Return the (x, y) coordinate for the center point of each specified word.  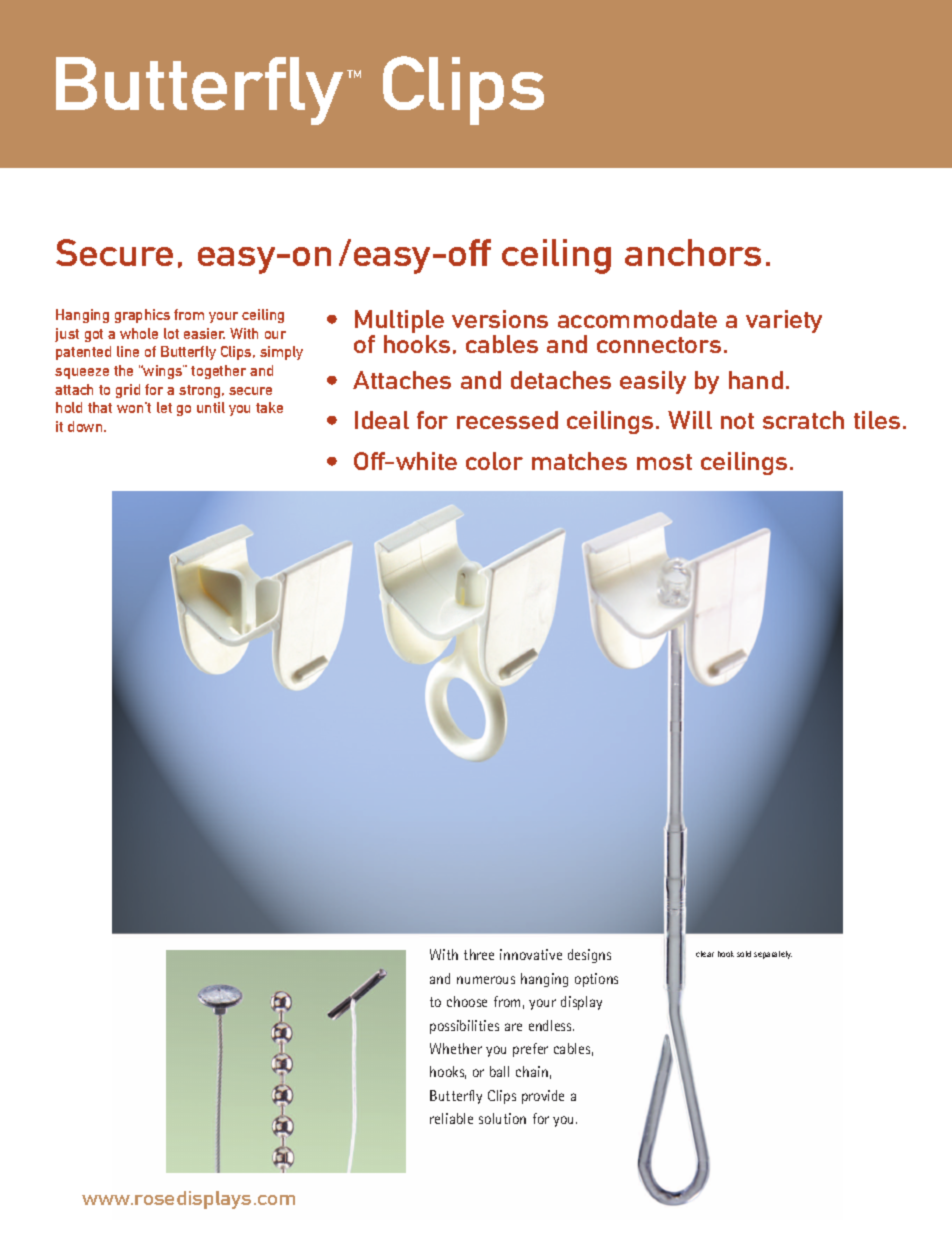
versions (500, 319)
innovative (531, 954)
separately (773, 955)
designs (589, 956)
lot (171, 333)
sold (744, 954)
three (479, 954)
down (86, 426)
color (494, 461)
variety (784, 321)
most (664, 462)
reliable (451, 1118)
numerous (486, 980)
